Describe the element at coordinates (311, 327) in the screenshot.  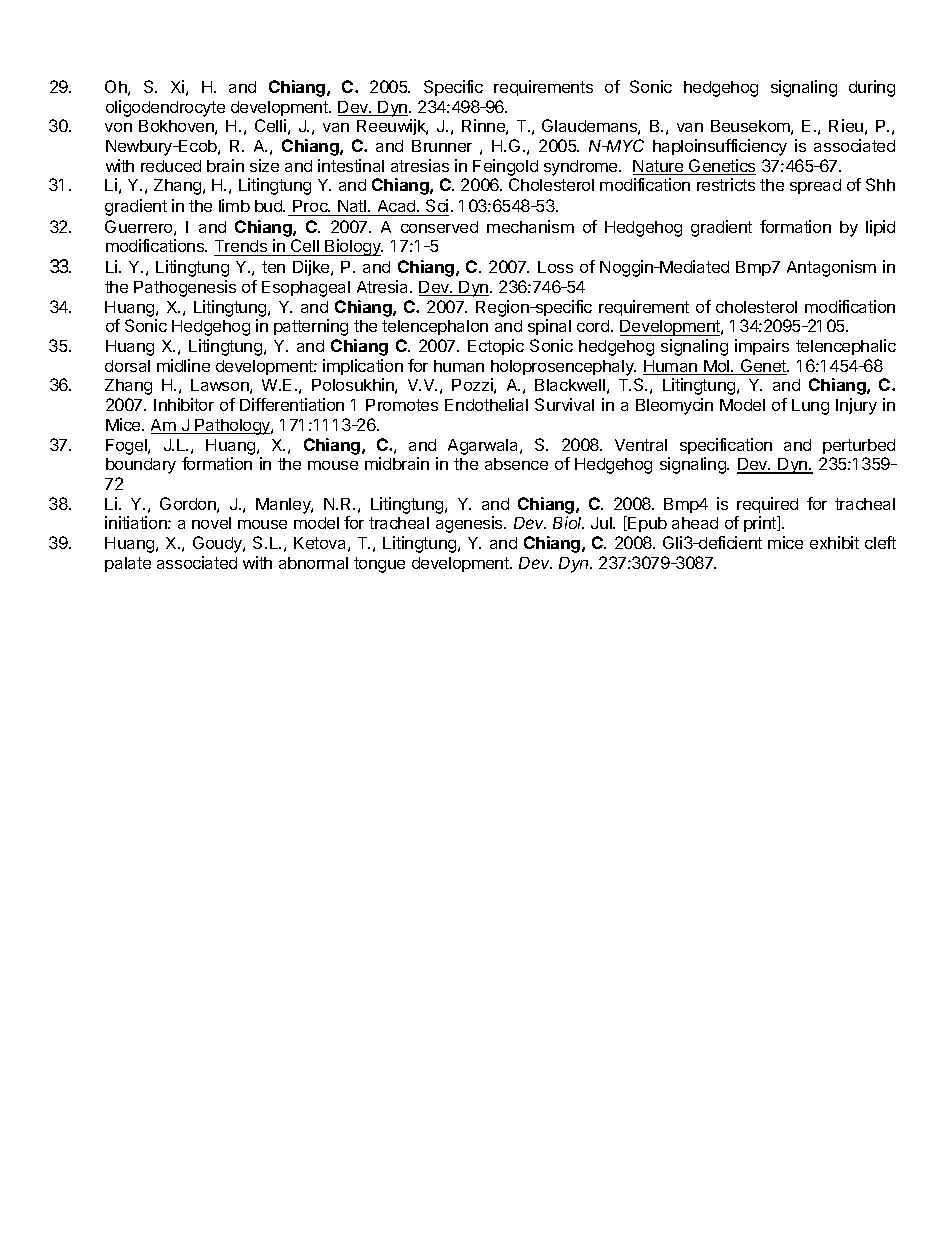
I see `patterning` at that location.
